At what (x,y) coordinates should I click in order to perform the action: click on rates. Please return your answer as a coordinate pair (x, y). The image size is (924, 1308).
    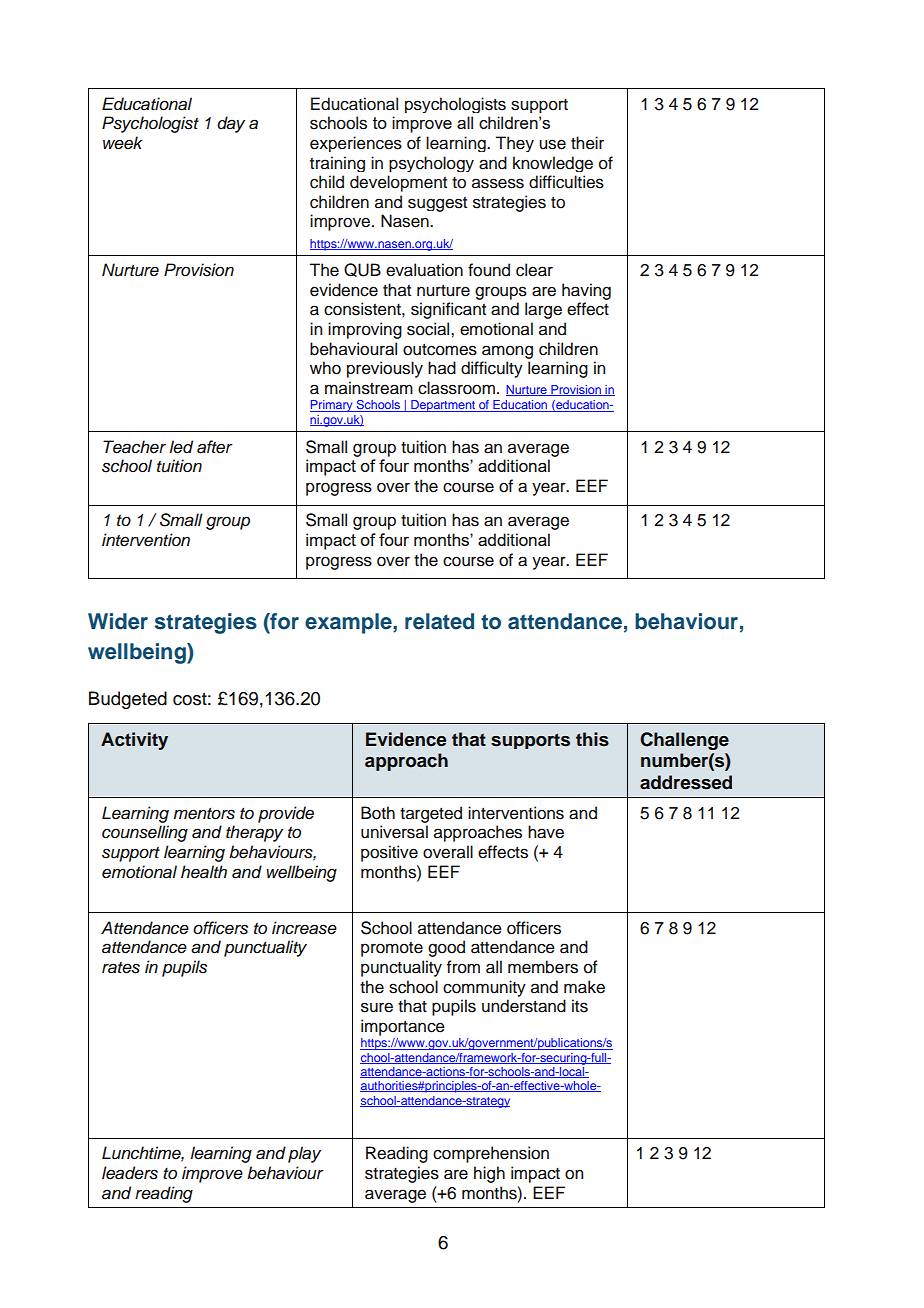
    Looking at the image, I should click on (121, 968).
